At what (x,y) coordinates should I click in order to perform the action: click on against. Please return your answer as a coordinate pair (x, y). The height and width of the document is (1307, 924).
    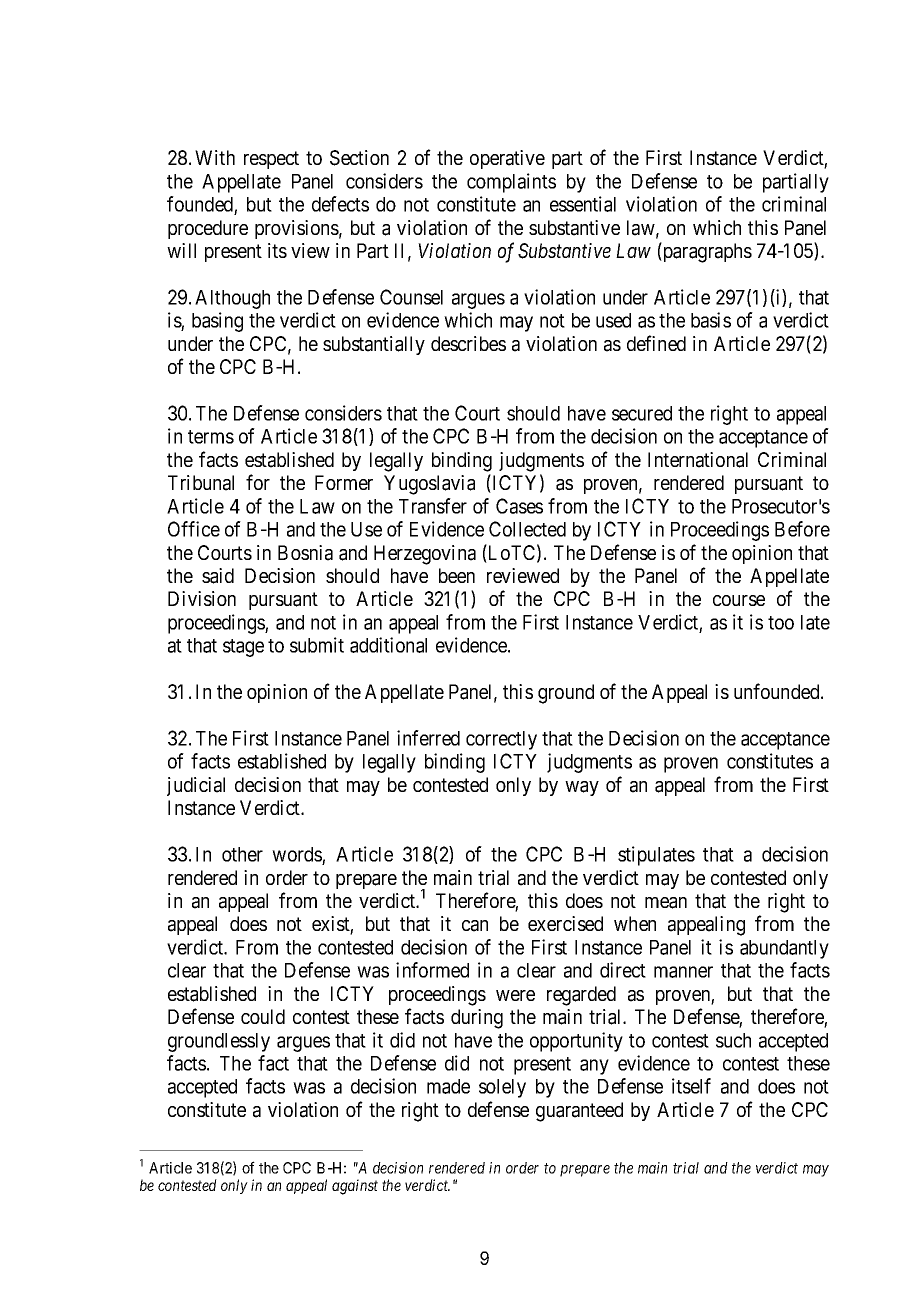
    Looking at the image, I should click on (355, 1187).
